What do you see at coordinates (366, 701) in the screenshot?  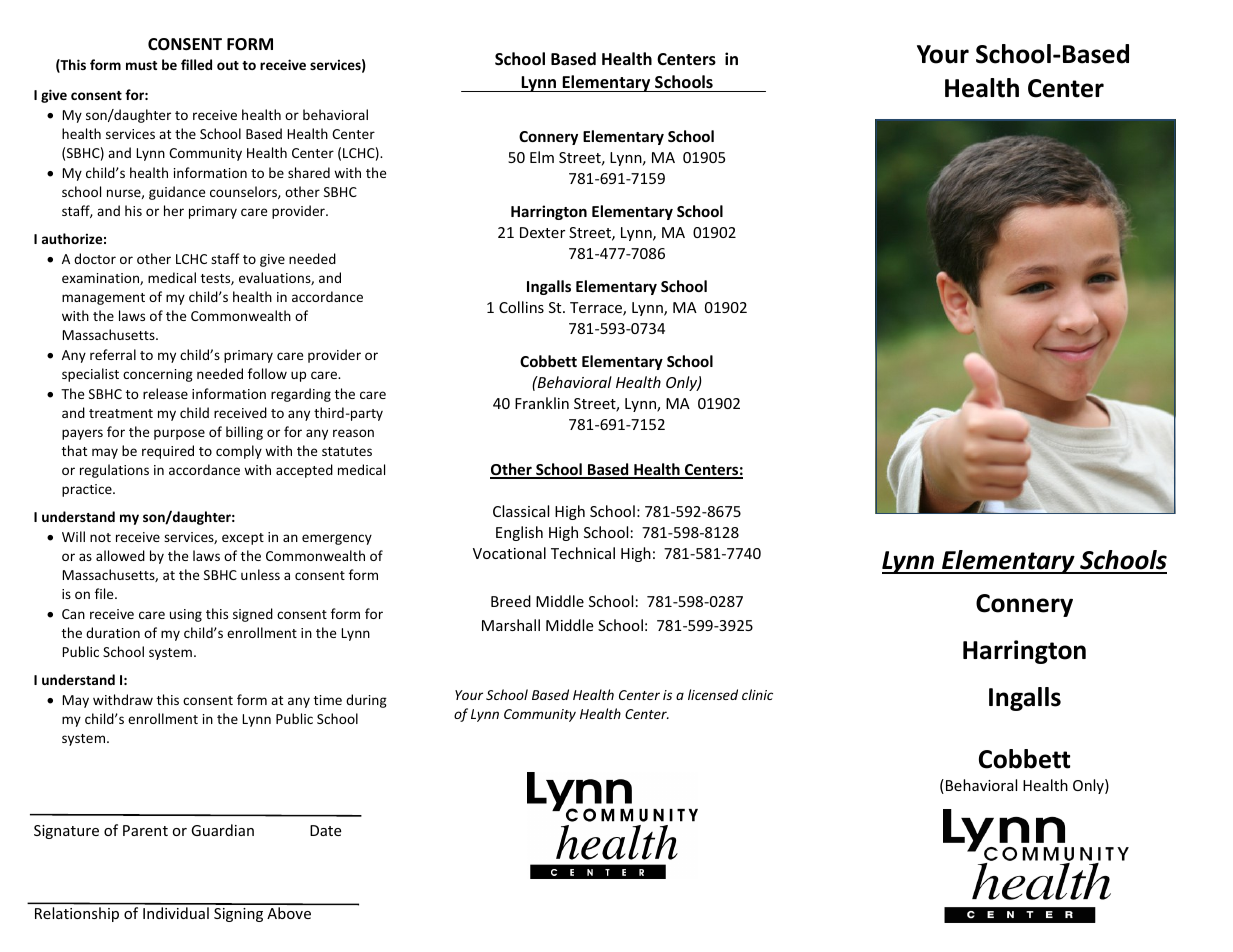 I see `during` at bounding box center [366, 701].
